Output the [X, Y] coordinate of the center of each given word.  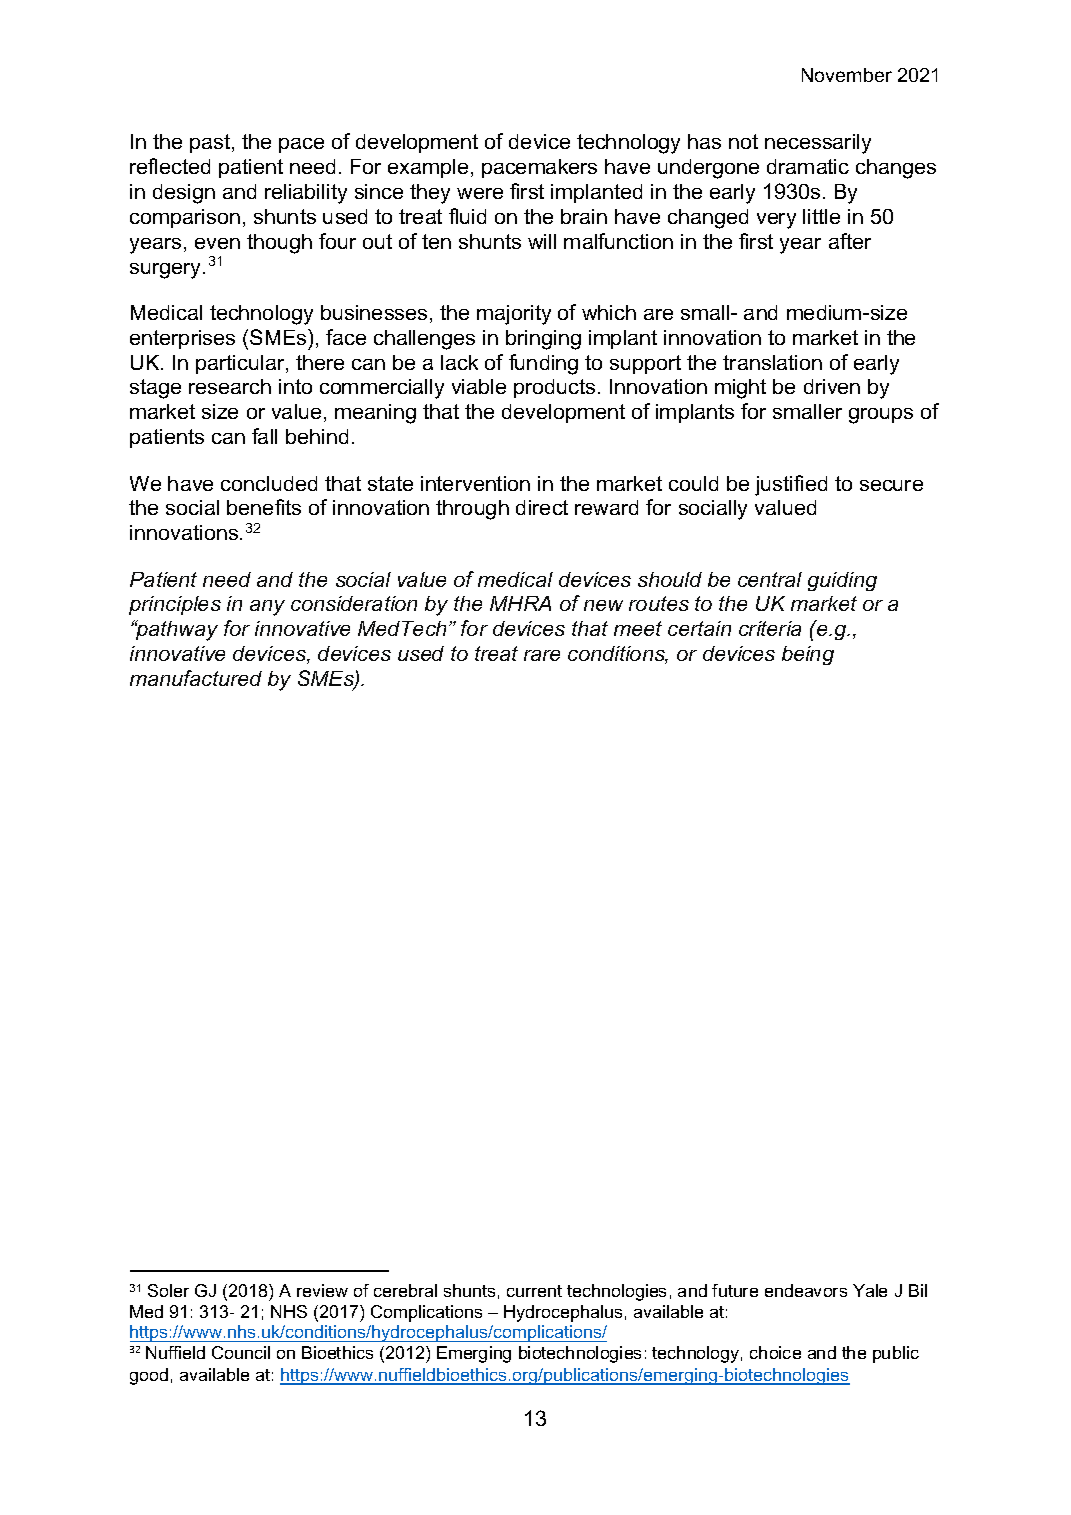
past [211, 143]
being [808, 655]
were [480, 193]
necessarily [818, 144]
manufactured [196, 678]
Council [241, 1352]
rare [542, 655]
